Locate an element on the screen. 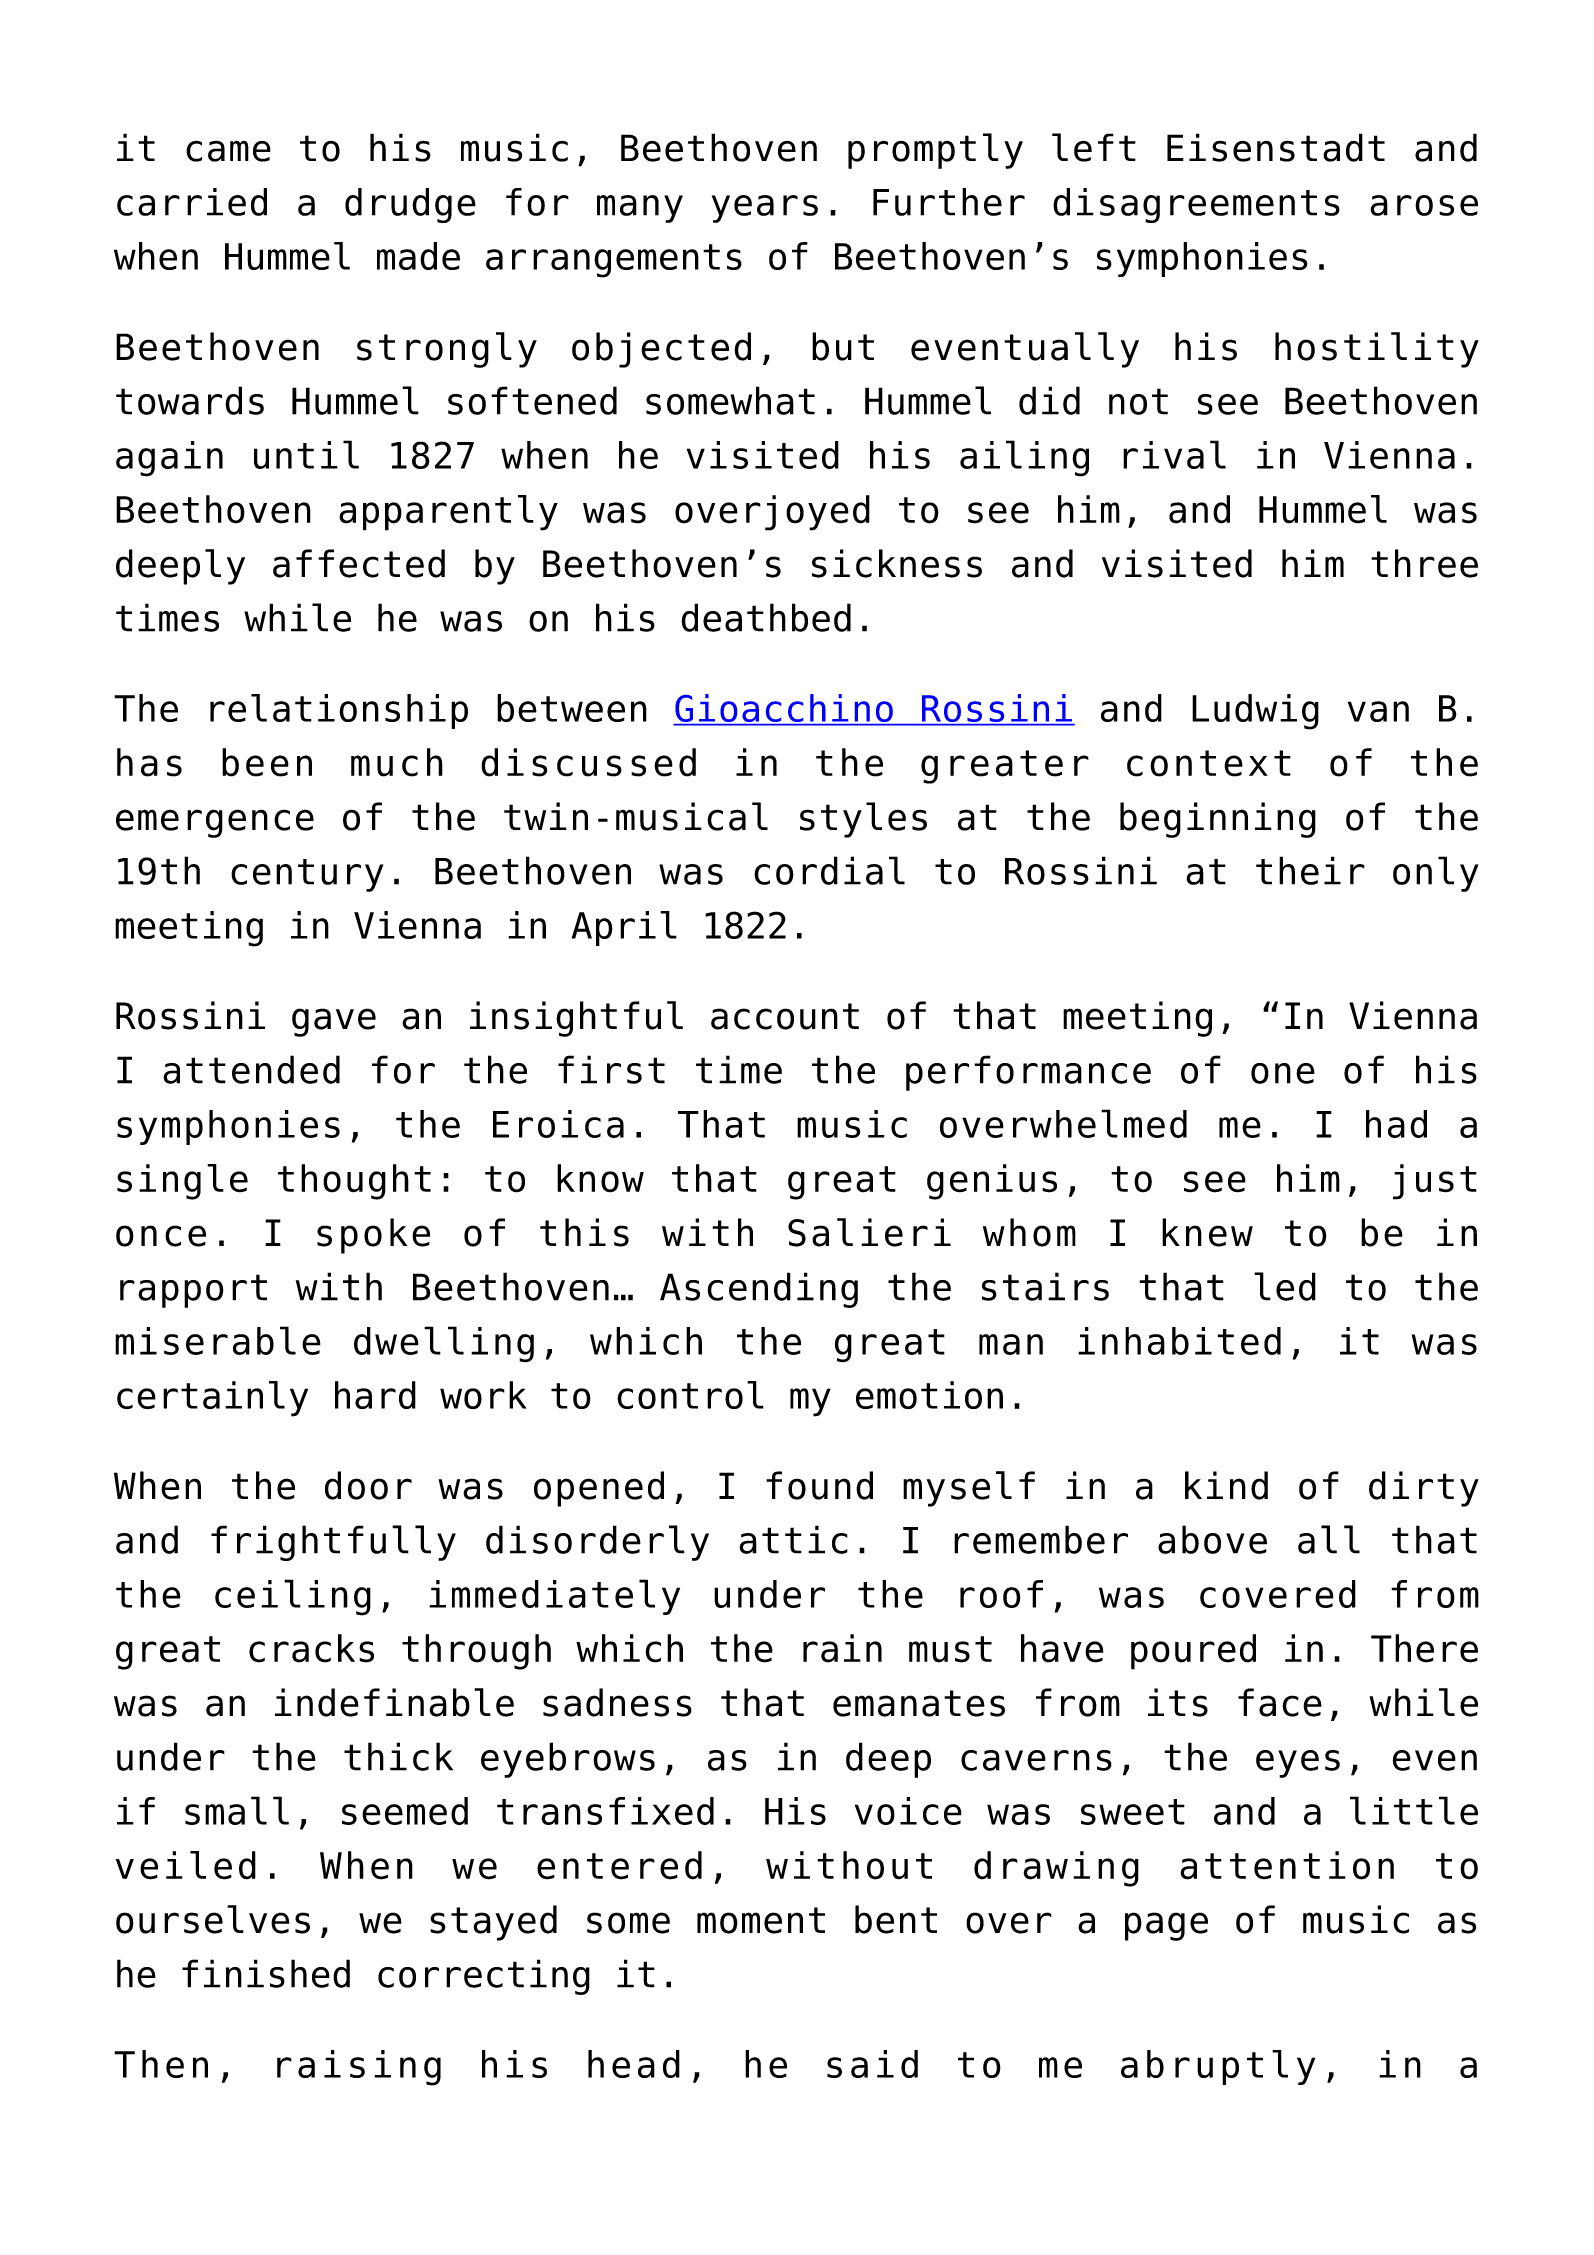 Image resolution: width=1594 pixels, height=2255 pixels. finished is located at coordinates (266, 1973).
